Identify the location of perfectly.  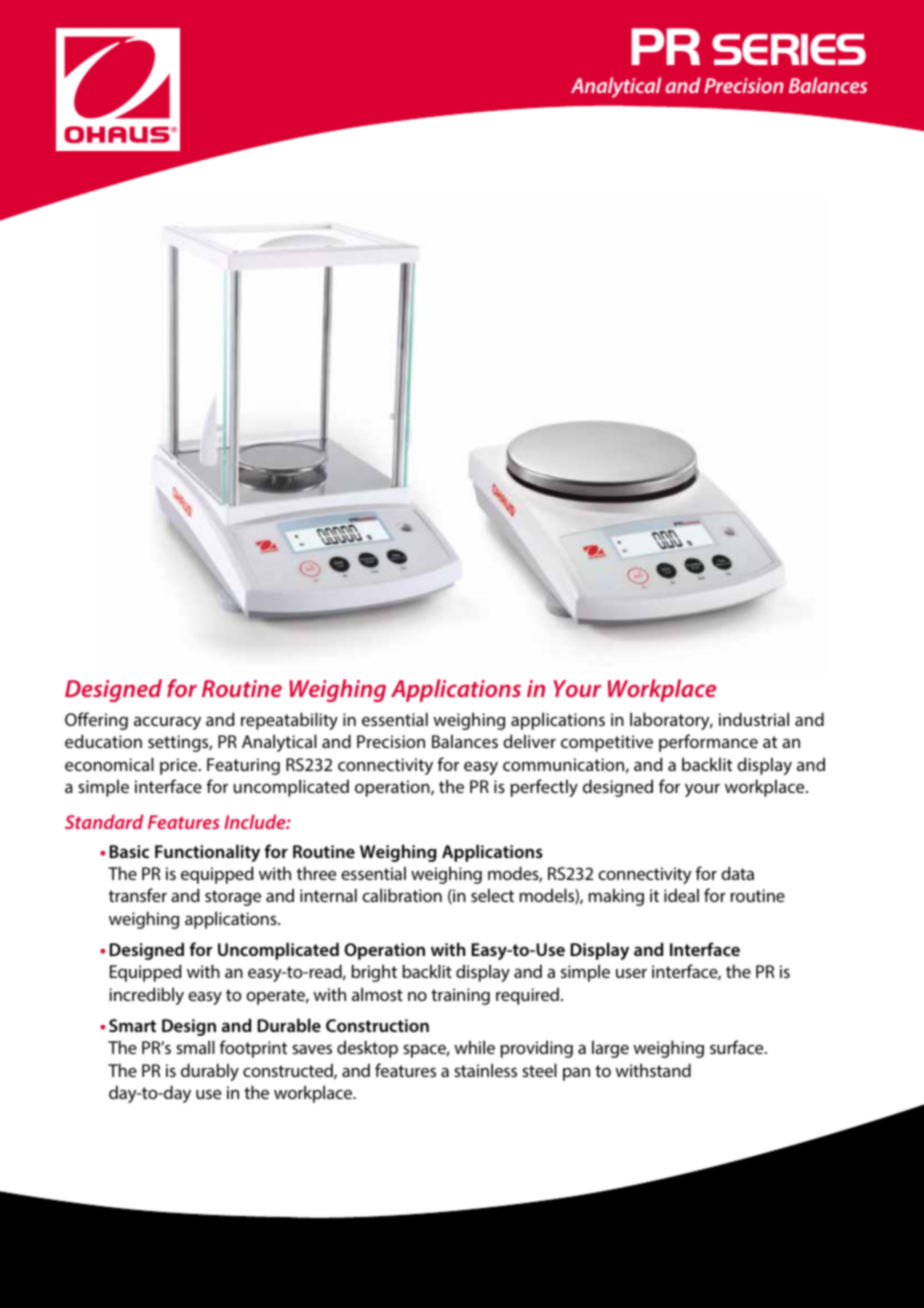
(544, 788).
